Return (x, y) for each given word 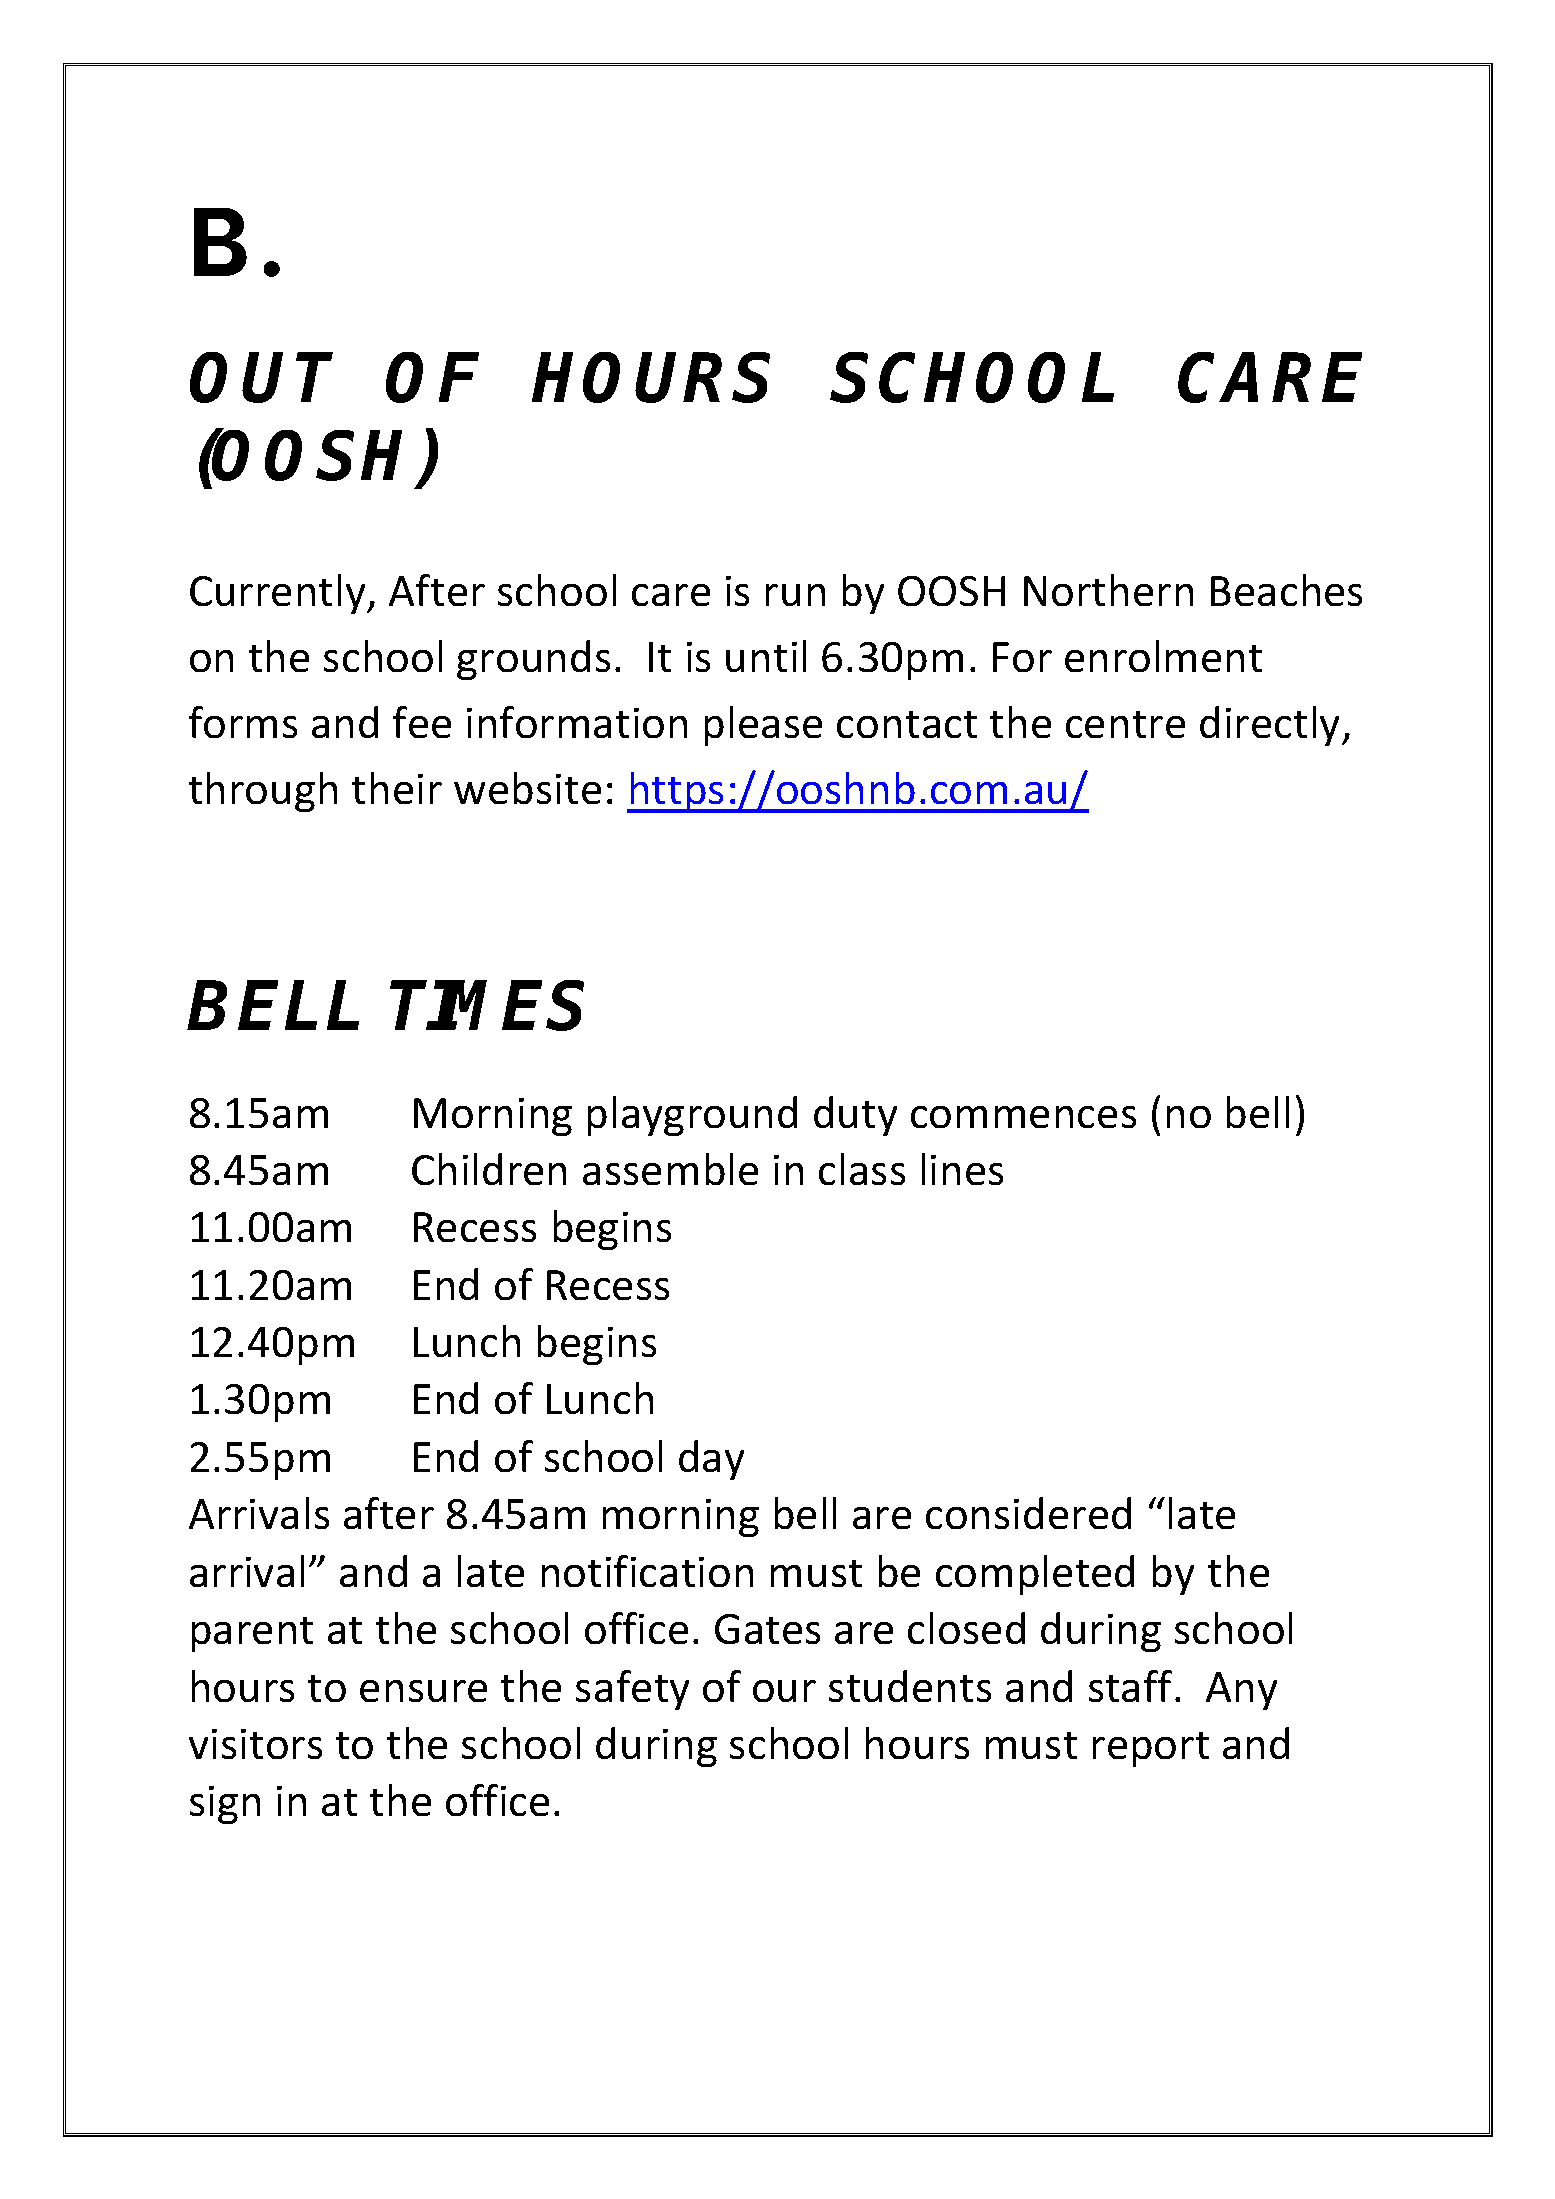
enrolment (1163, 656)
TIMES (487, 1005)
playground (692, 1116)
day (711, 1460)
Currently (279, 594)
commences (1023, 1117)
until (766, 656)
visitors (255, 1744)
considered (1028, 1513)
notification (647, 1571)
